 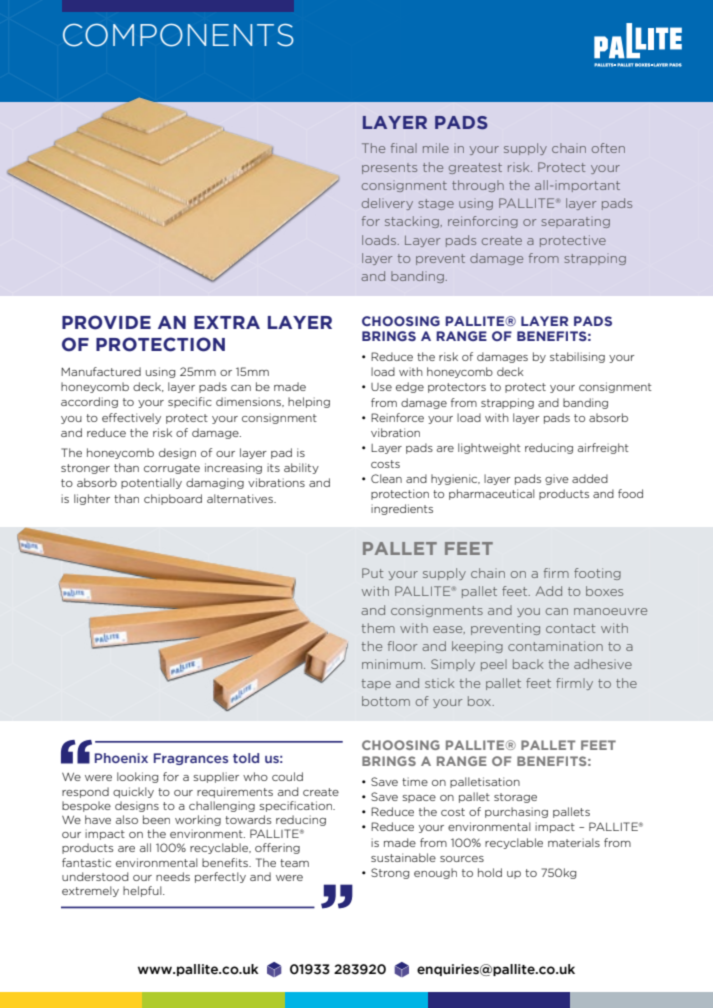 I want to click on PROVIDE, so click(x=106, y=322).
